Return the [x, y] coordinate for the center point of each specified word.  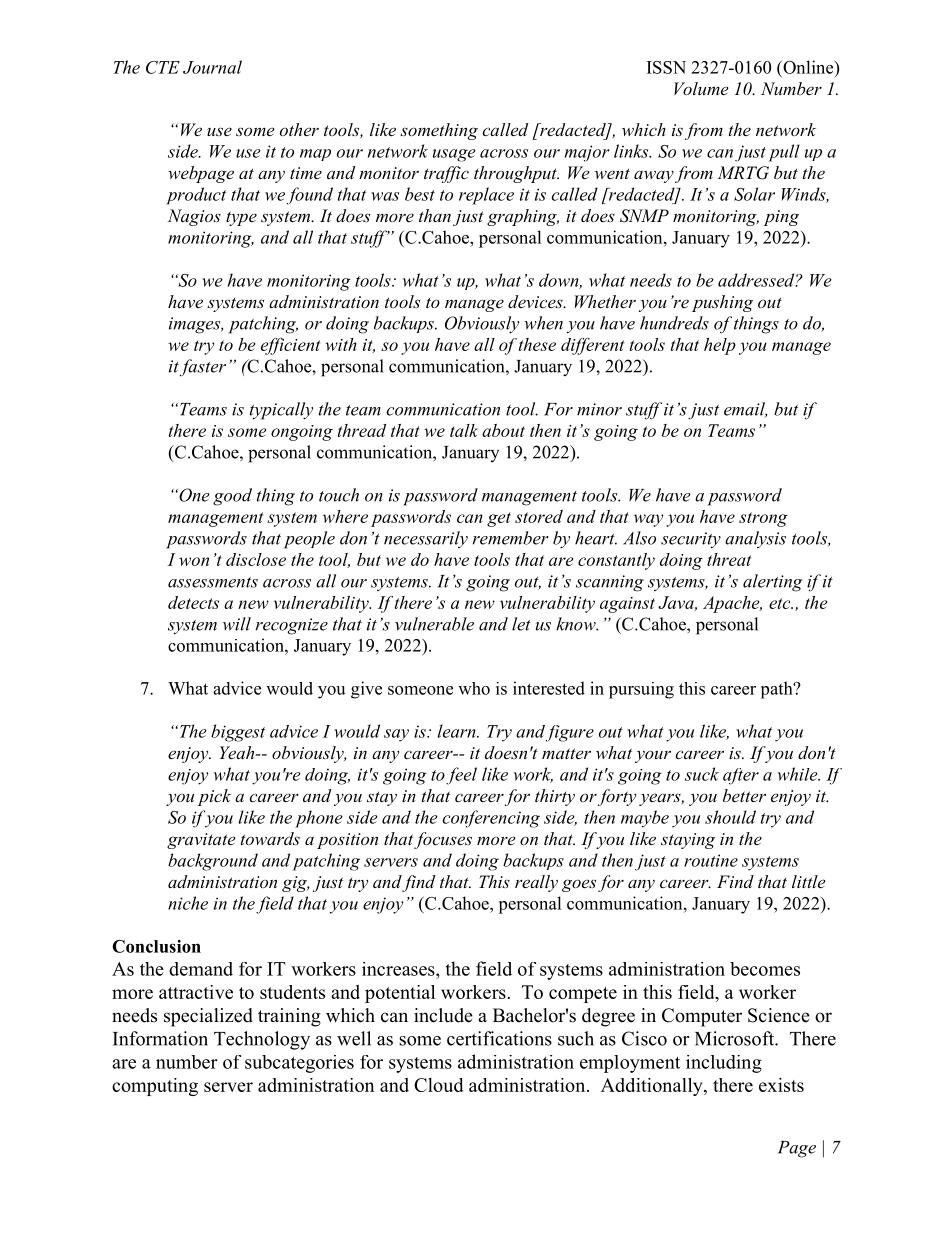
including [724, 1064]
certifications [499, 1038]
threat [729, 559]
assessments [213, 582]
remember [511, 538]
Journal [212, 67]
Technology [262, 1040]
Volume [701, 88]
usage [454, 155]
